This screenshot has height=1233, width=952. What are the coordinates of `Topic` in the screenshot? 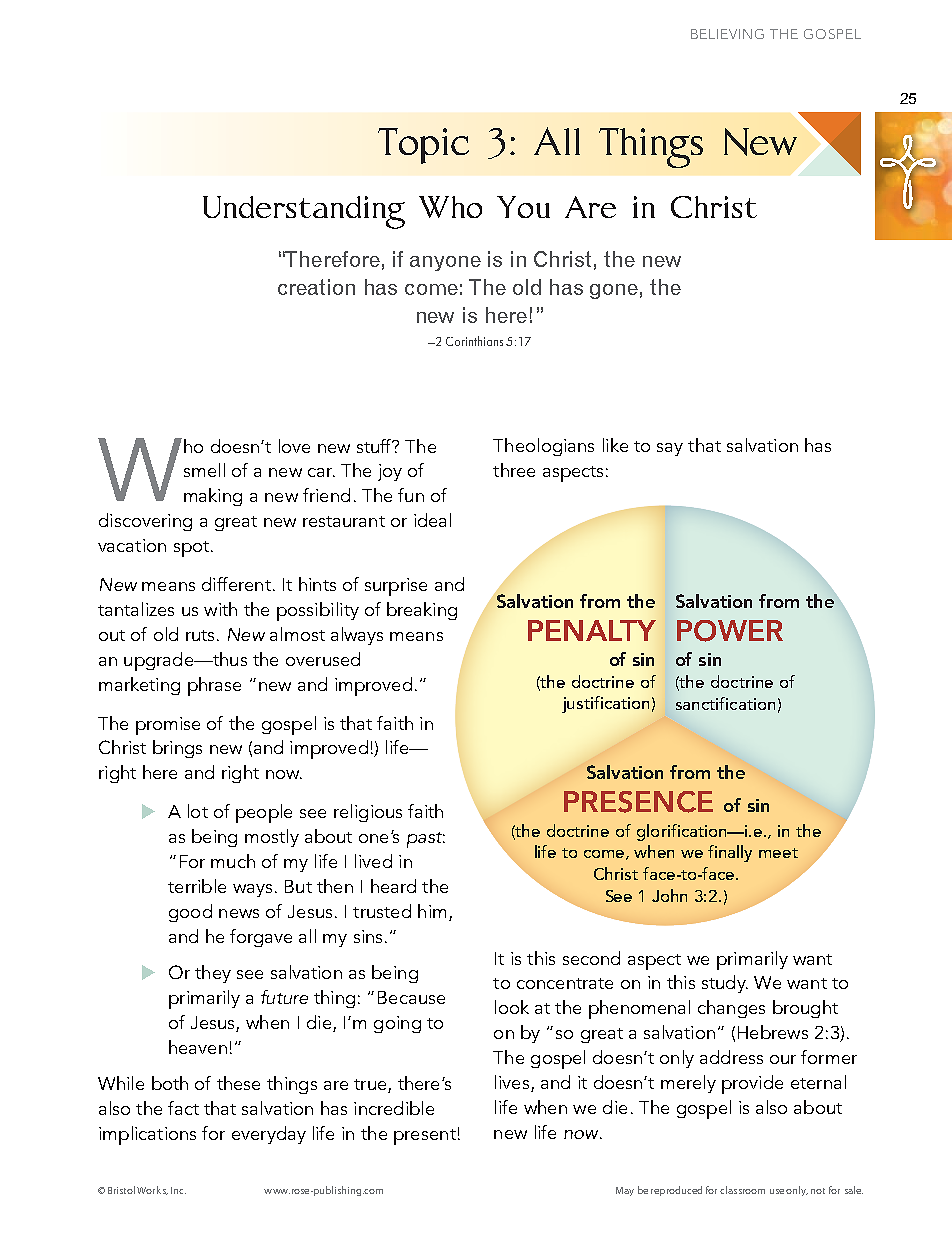 It's located at (423, 146).
